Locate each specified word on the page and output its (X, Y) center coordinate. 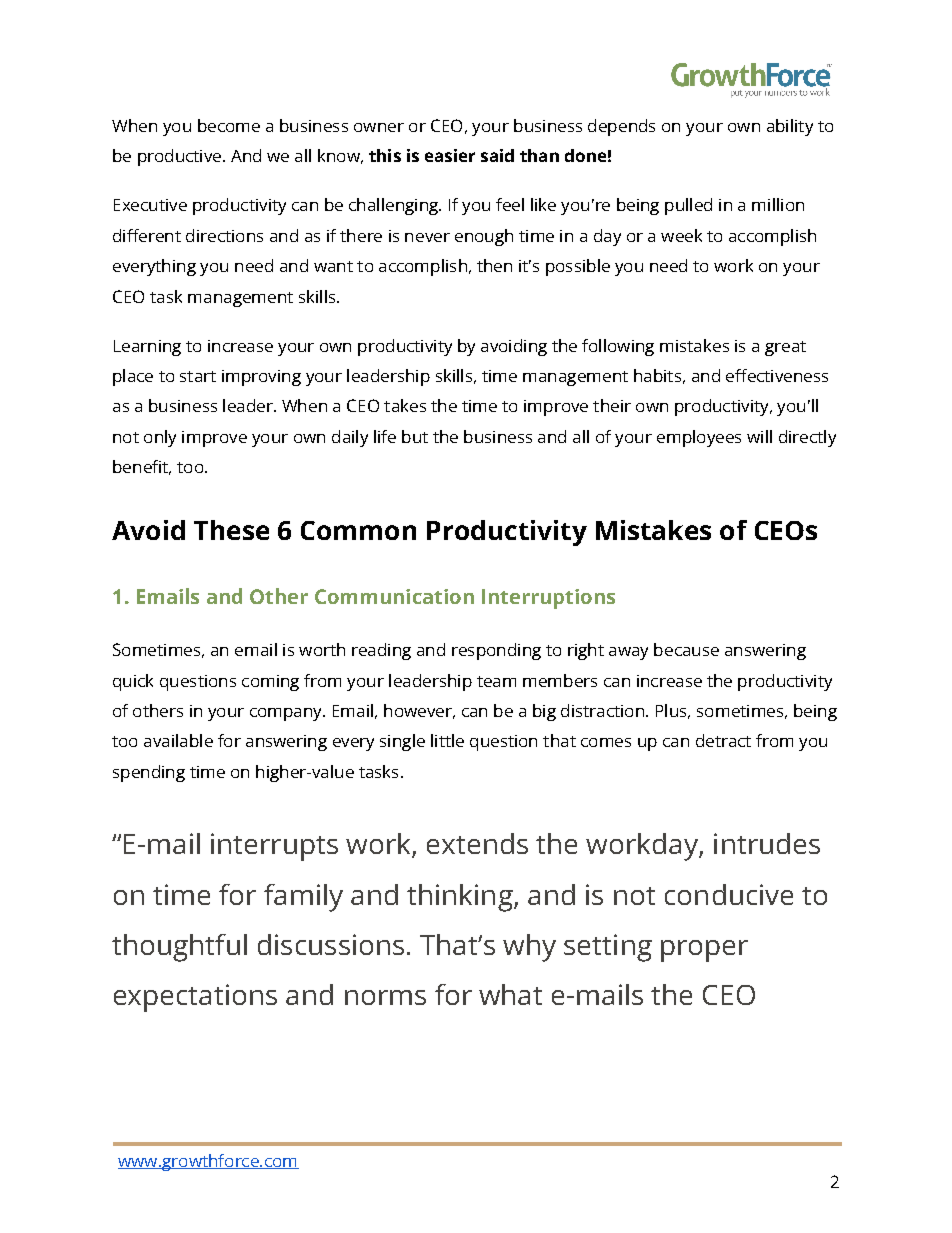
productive (181, 157)
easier (450, 155)
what (510, 994)
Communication (394, 596)
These (231, 530)
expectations (195, 998)
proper (704, 951)
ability (790, 127)
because (686, 649)
